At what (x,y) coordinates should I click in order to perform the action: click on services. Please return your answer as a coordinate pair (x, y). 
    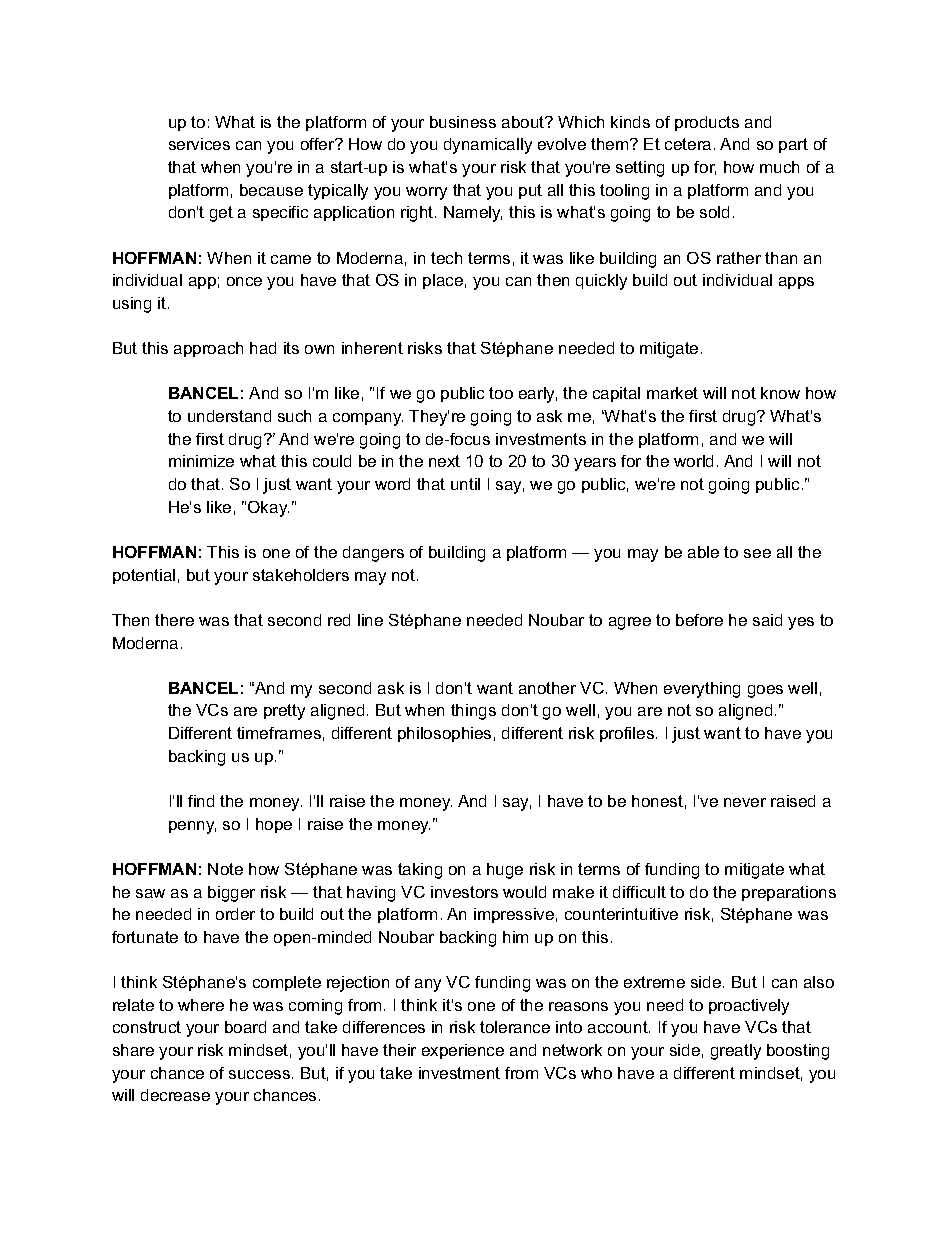
    Looking at the image, I should click on (199, 144).
